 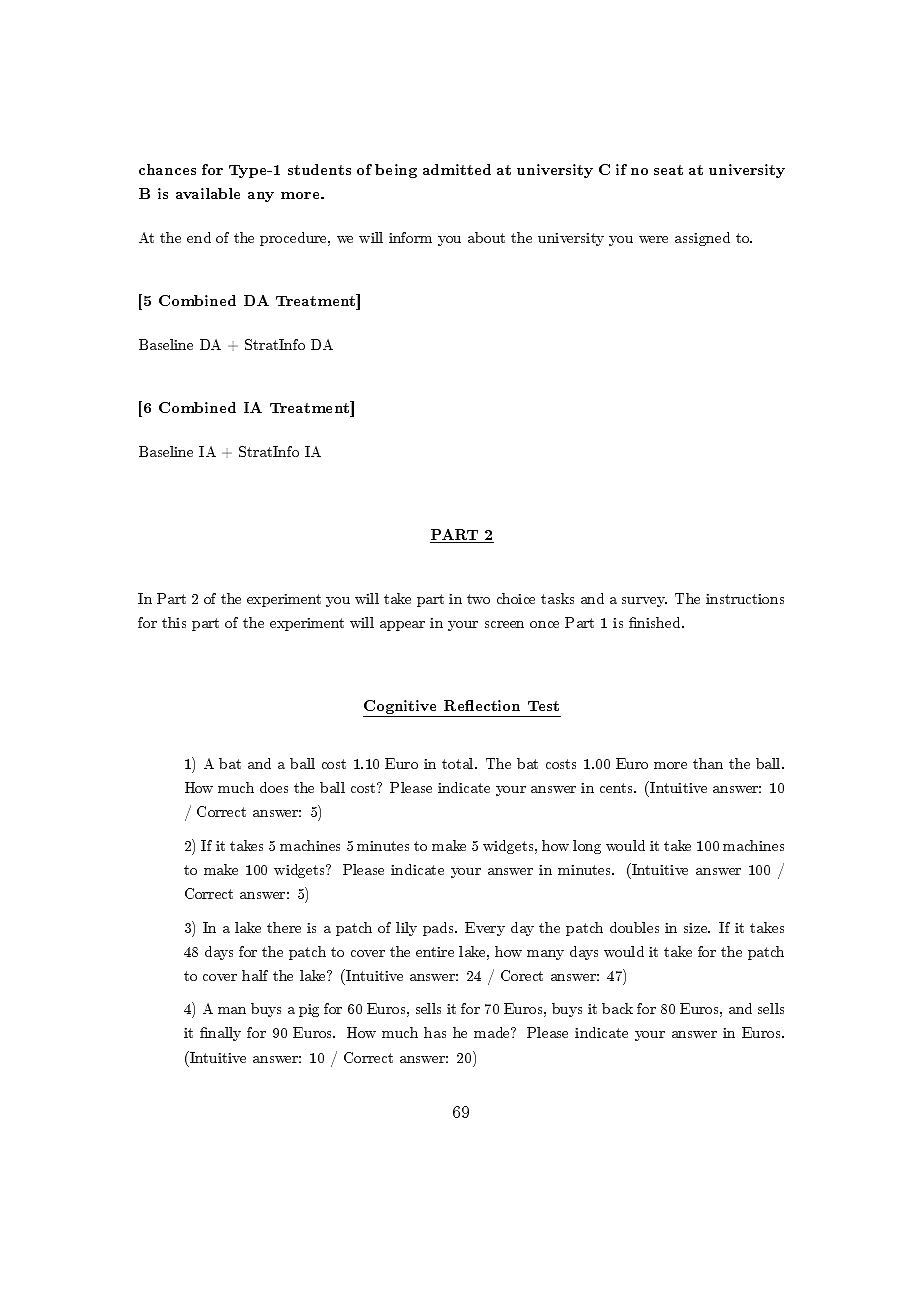 I want to click on does, so click(x=274, y=787).
